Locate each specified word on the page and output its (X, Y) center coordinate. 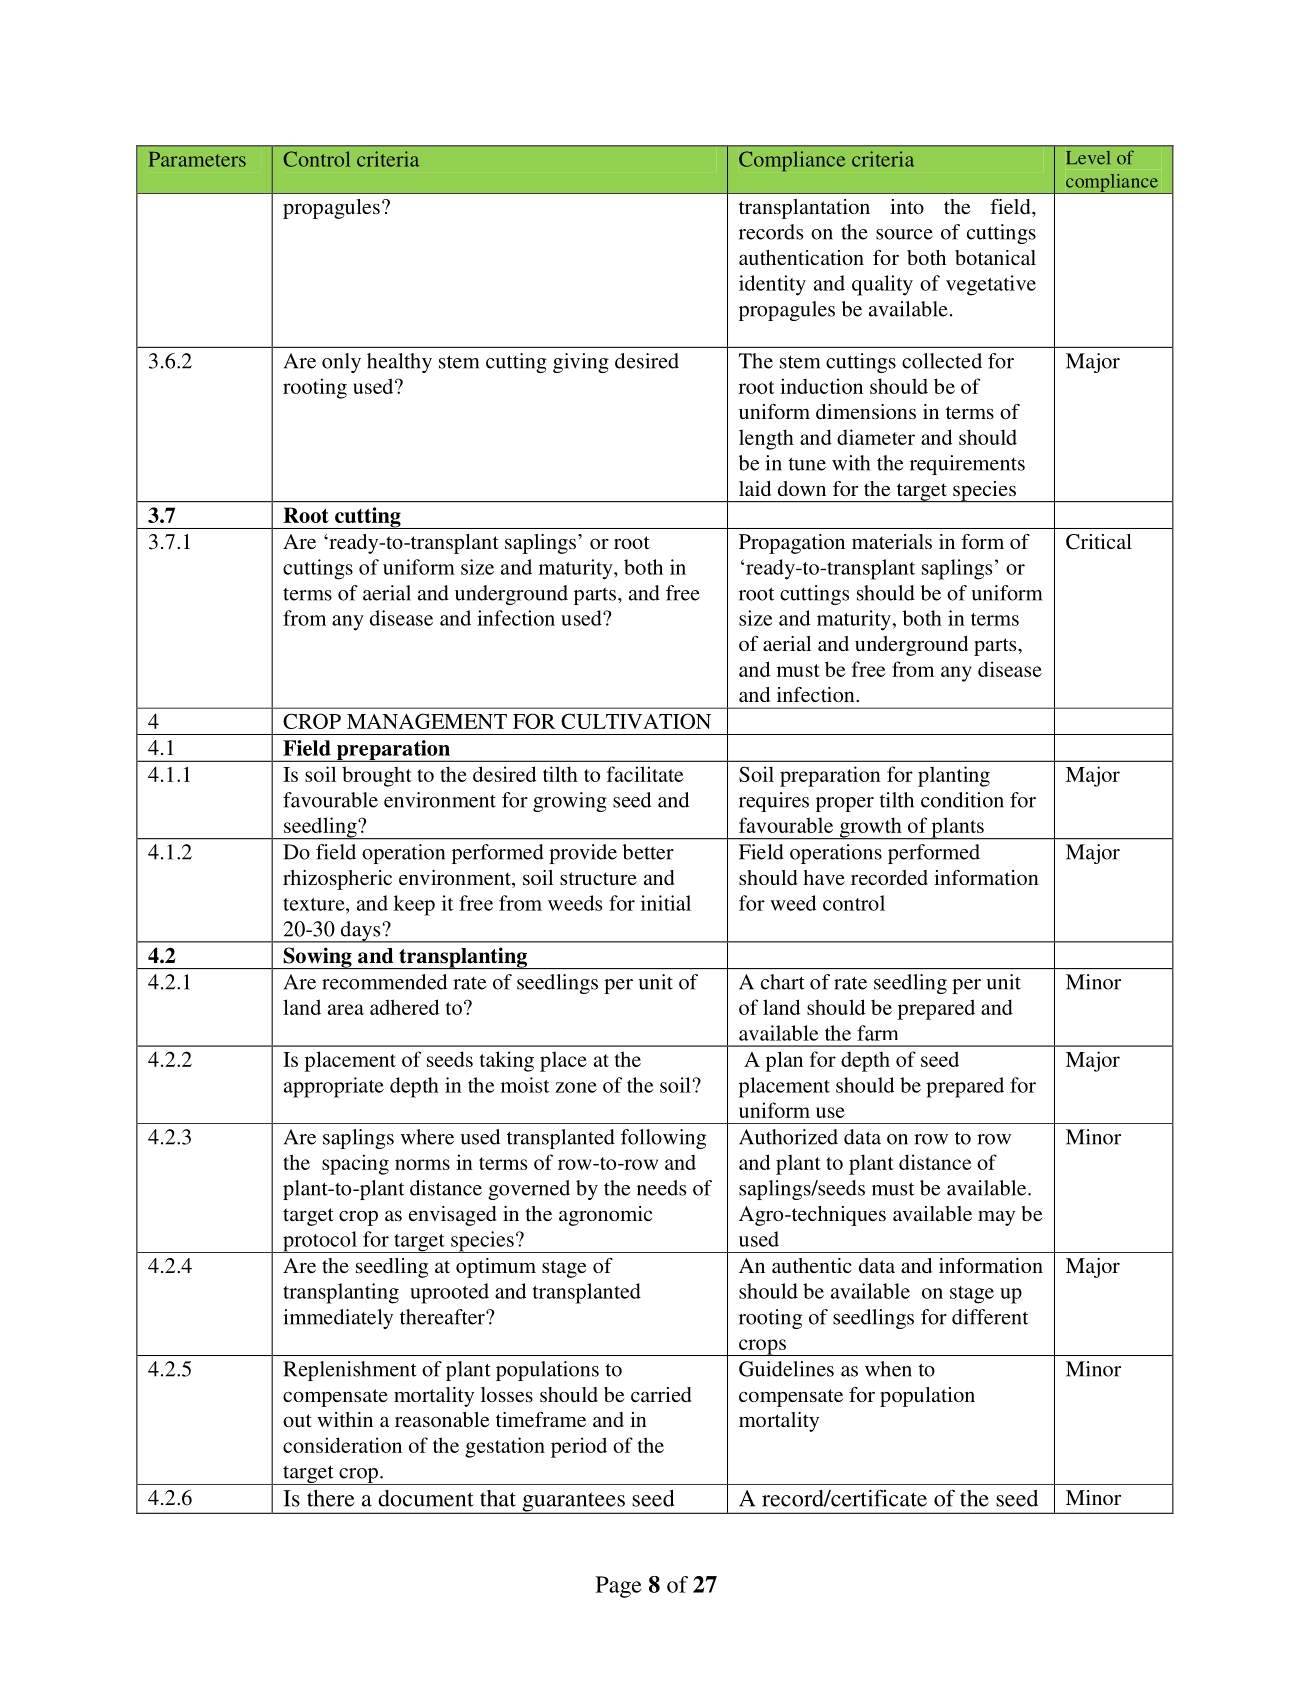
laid (755, 488)
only (341, 363)
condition (962, 800)
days (360, 932)
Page (618, 1587)
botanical (995, 257)
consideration (342, 1445)
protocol (320, 1242)
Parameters (197, 159)
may (996, 1218)
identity (772, 285)
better (648, 852)
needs (661, 1188)
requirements (967, 465)
